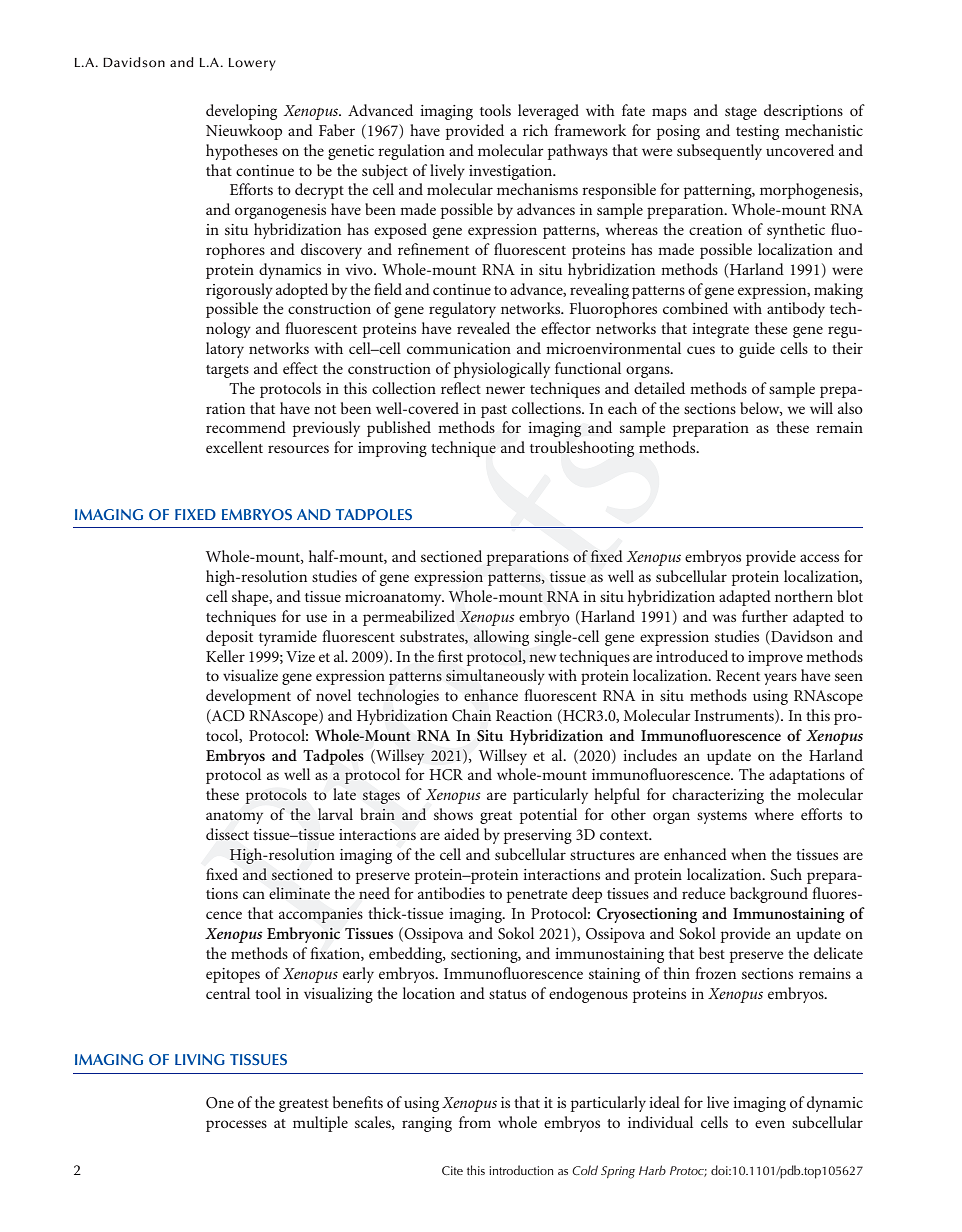 The height and width of the screenshot is (1232, 962). What do you see at coordinates (316, 618) in the screenshot?
I see `use` at bounding box center [316, 618].
